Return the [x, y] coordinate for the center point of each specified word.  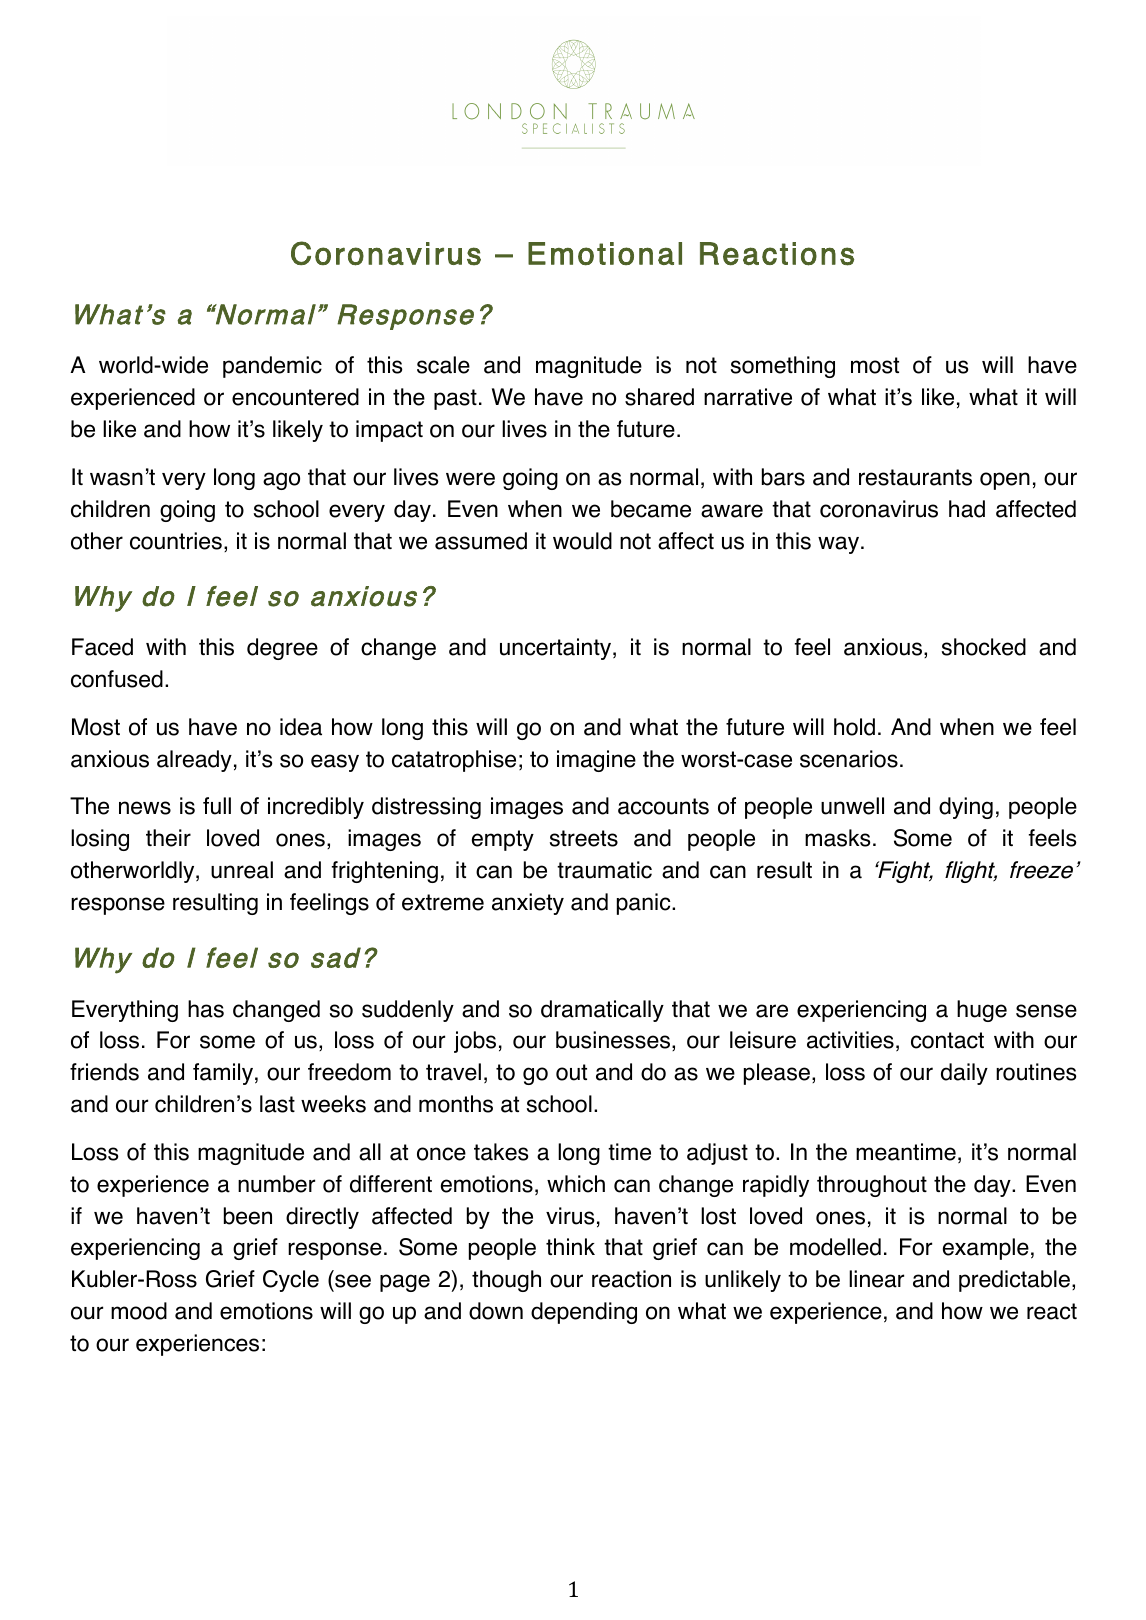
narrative [748, 397]
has [206, 1009]
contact [947, 1040]
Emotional [605, 254]
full [217, 806]
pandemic [272, 367]
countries [176, 541]
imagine [596, 761]
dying [966, 808]
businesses [613, 1040]
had [967, 509]
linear [876, 1279]
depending [584, 1313]
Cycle [291, 1281]
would [582, 541]
